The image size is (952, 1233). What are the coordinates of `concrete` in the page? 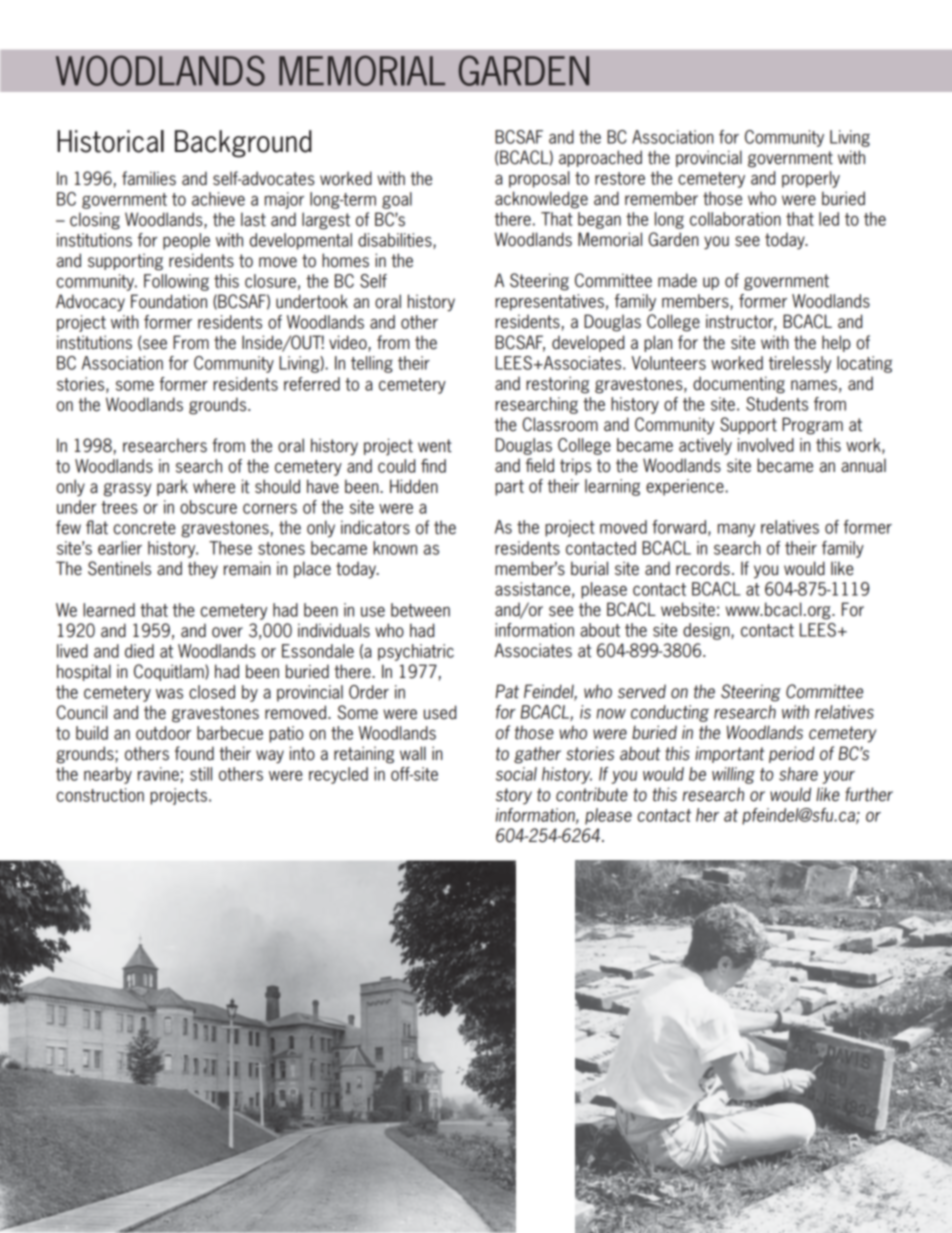 It's located at (145, 528).
